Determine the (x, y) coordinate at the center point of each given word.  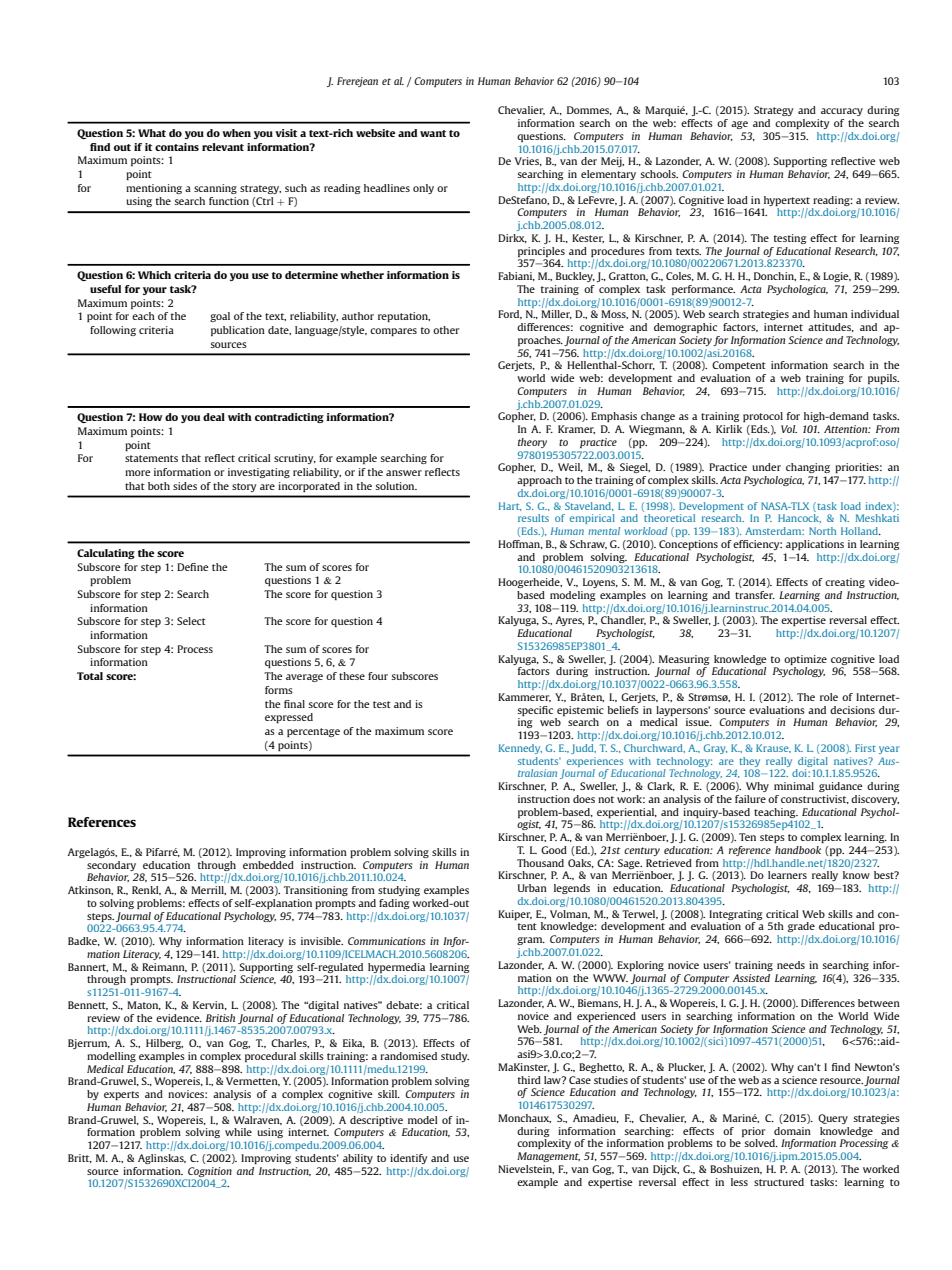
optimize (805, 660)
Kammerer (524, 697)
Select (191, 621)
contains (177, 147)
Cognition (210, 1172)
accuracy (842, 112)
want (433, 133)
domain (792, 1131)
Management (548, 1157)
